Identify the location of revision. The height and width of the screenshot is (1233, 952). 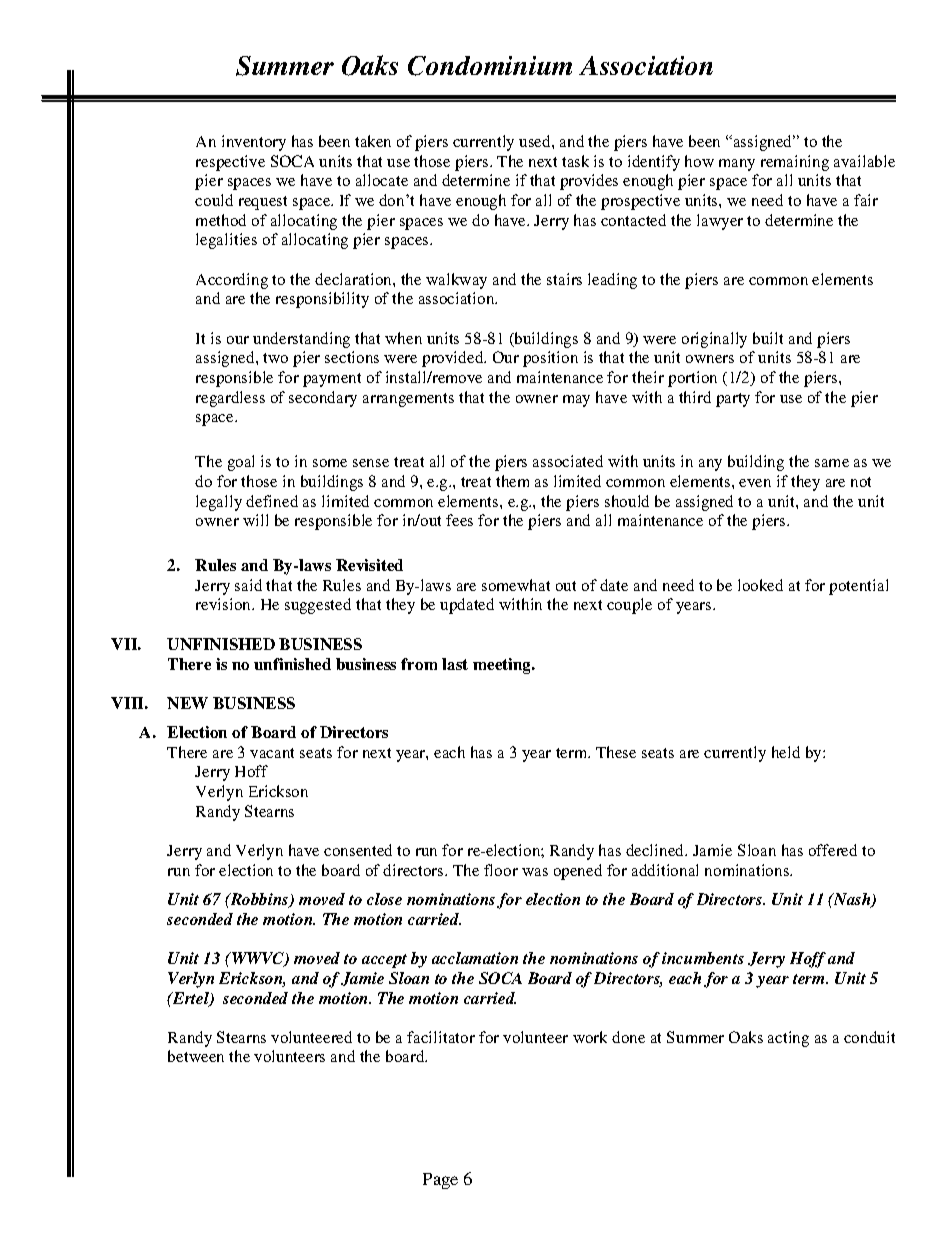
(225, 604).
